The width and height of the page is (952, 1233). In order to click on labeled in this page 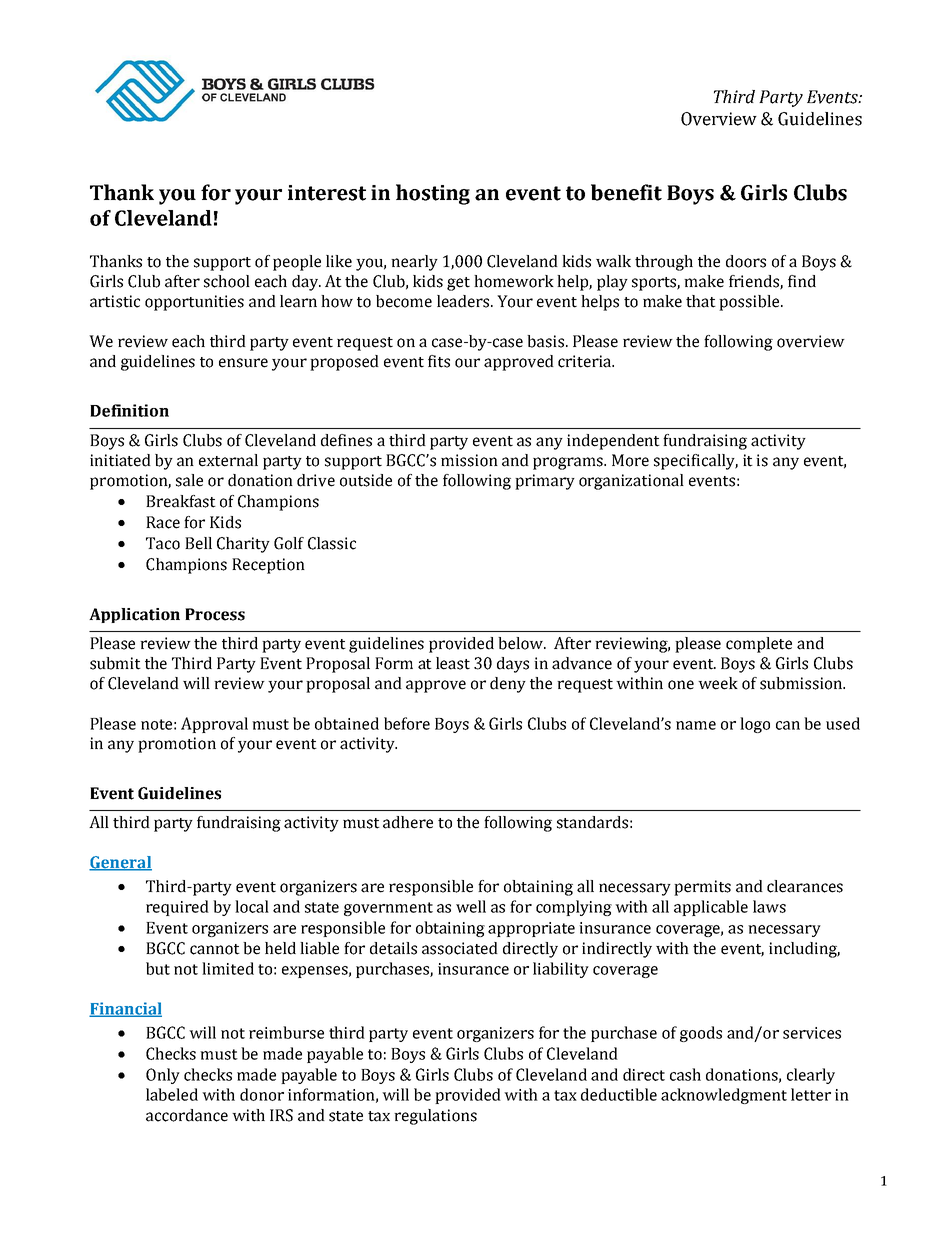, I will do `click(172, 1094)`.
